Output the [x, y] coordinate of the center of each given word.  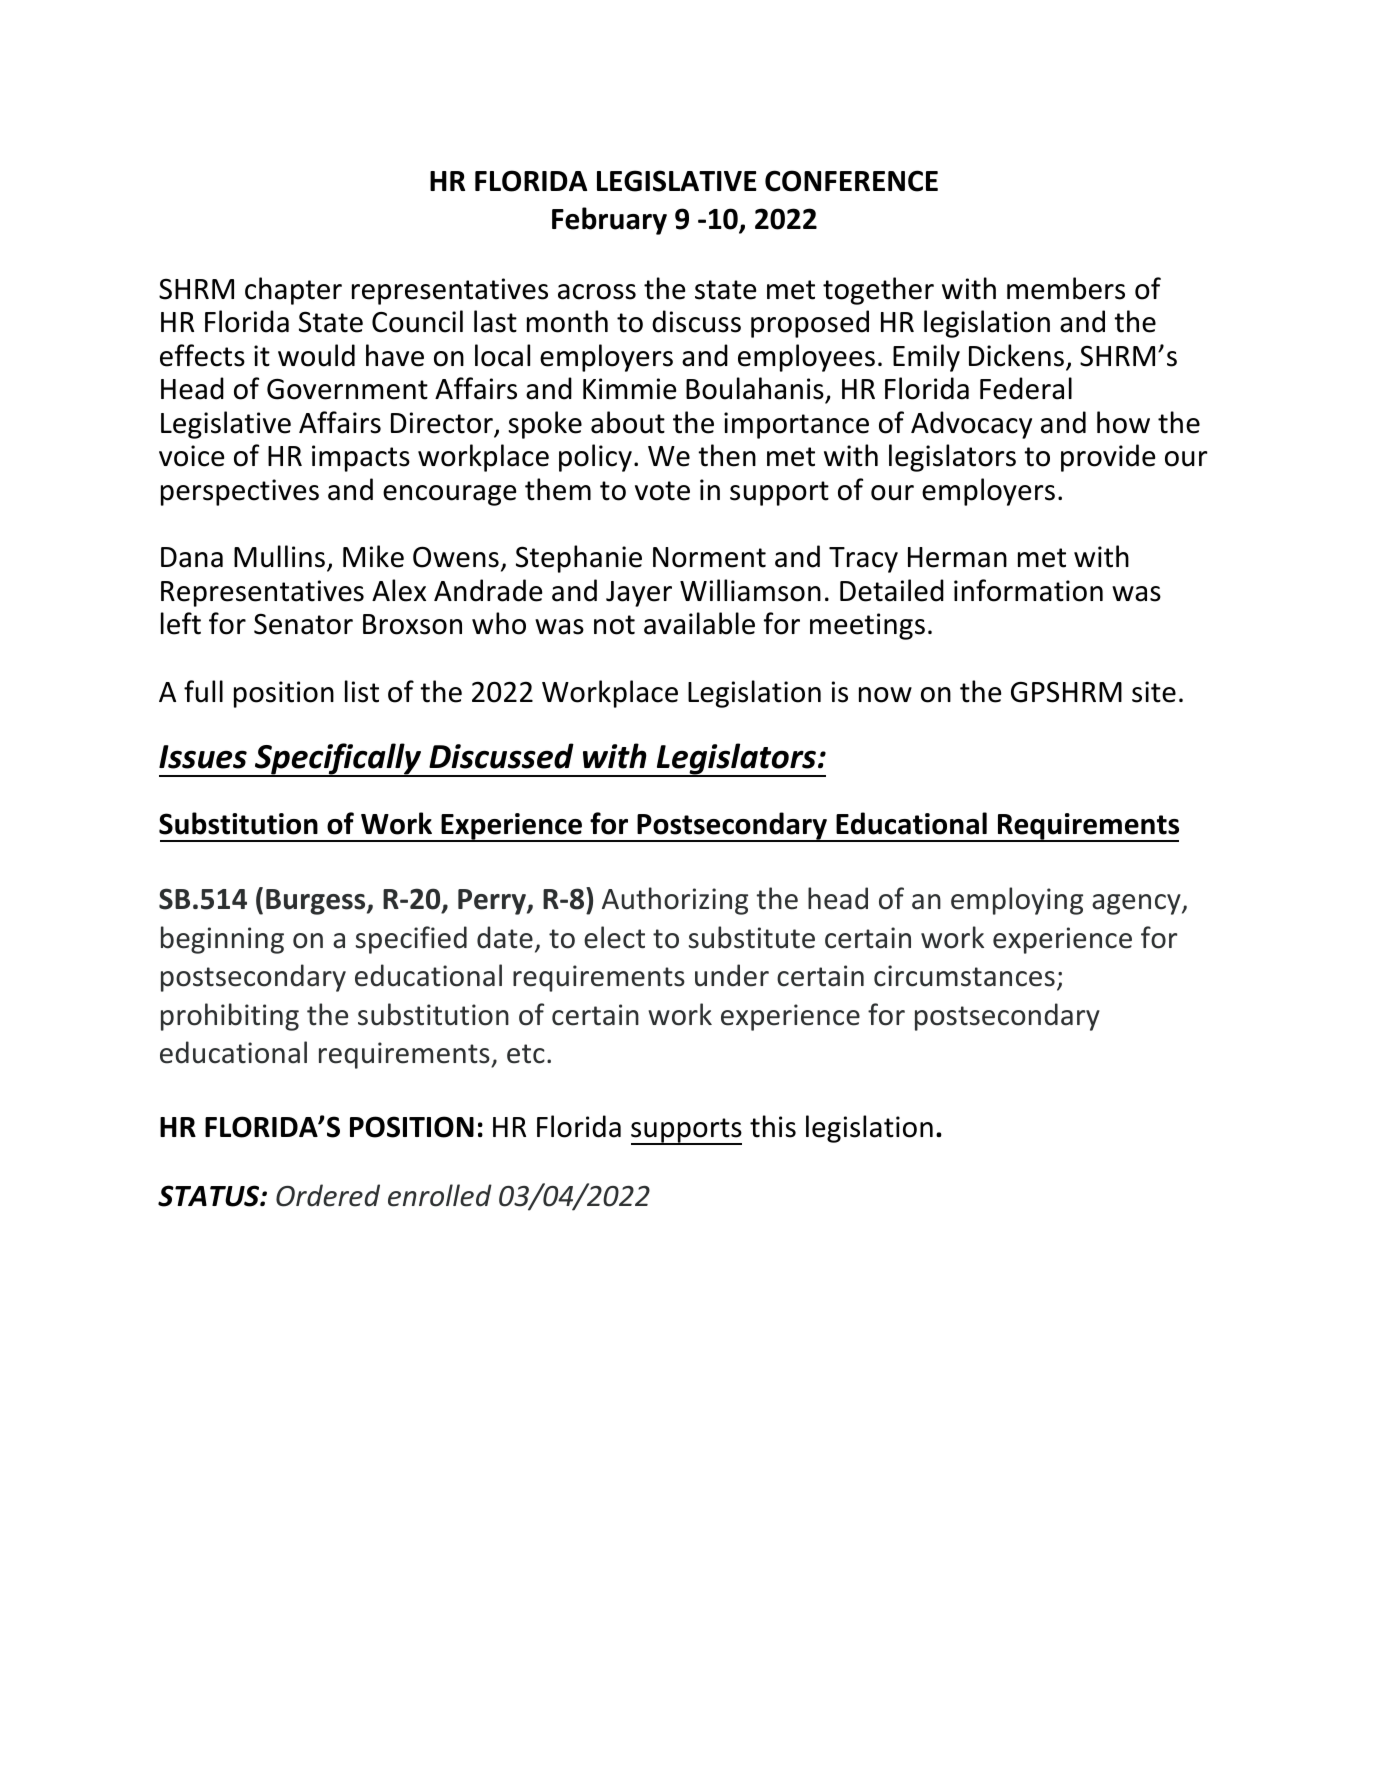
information [1028, 590]
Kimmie [629, 389]
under [732, 975]
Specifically [338, 760]
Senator [303, 624]
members [1066, 288]
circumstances [964, 976]
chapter [293, 291]
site [1154, 692]
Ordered [328, 1195]
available [699, 623]
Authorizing [675, 901]
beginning [222, 940]
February [609, 221]
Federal [1026, 388]
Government [347, 389]
